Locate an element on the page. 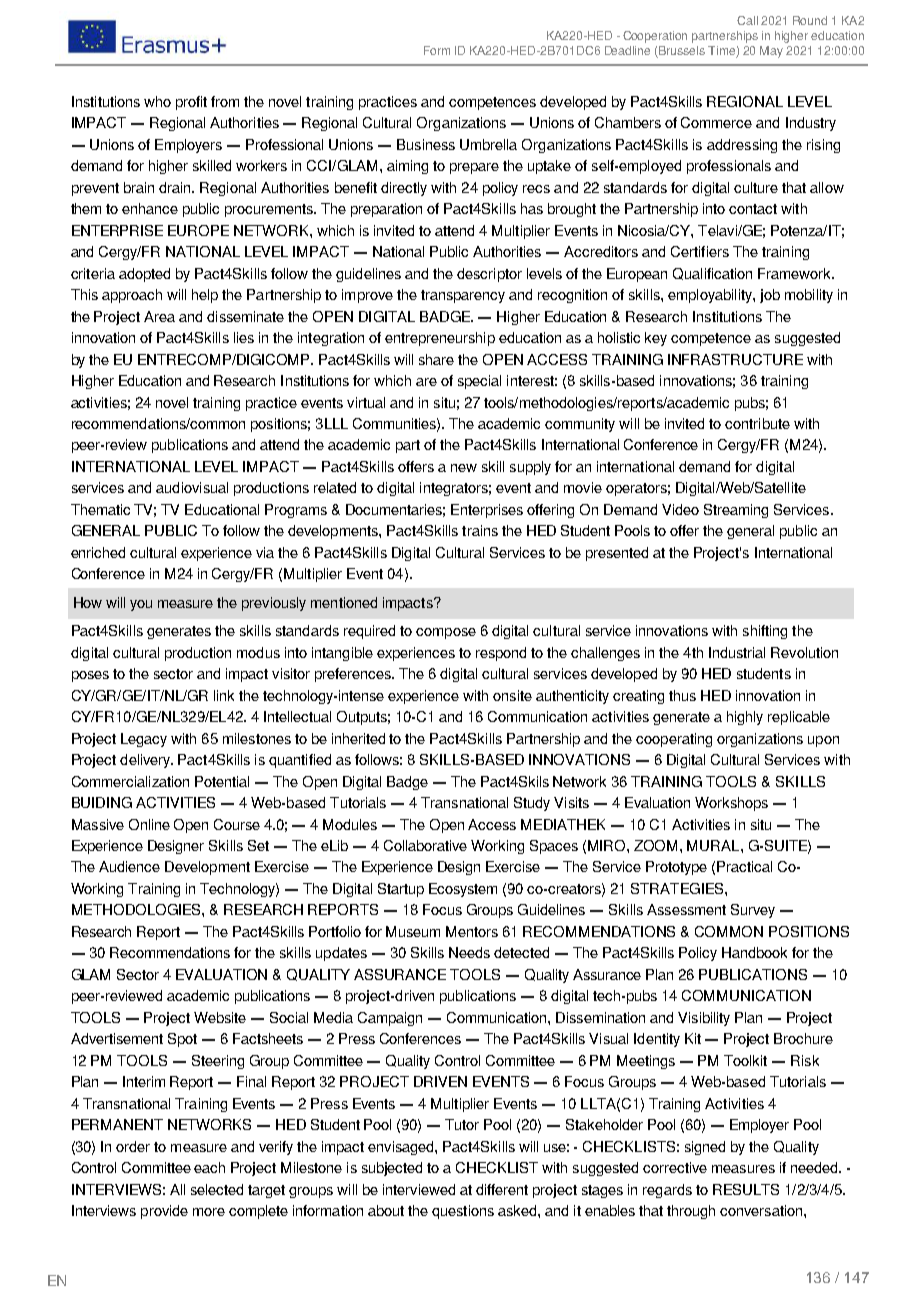 The height and width of the image is (1308, 924). Business is located at coordinates (426, 144).
